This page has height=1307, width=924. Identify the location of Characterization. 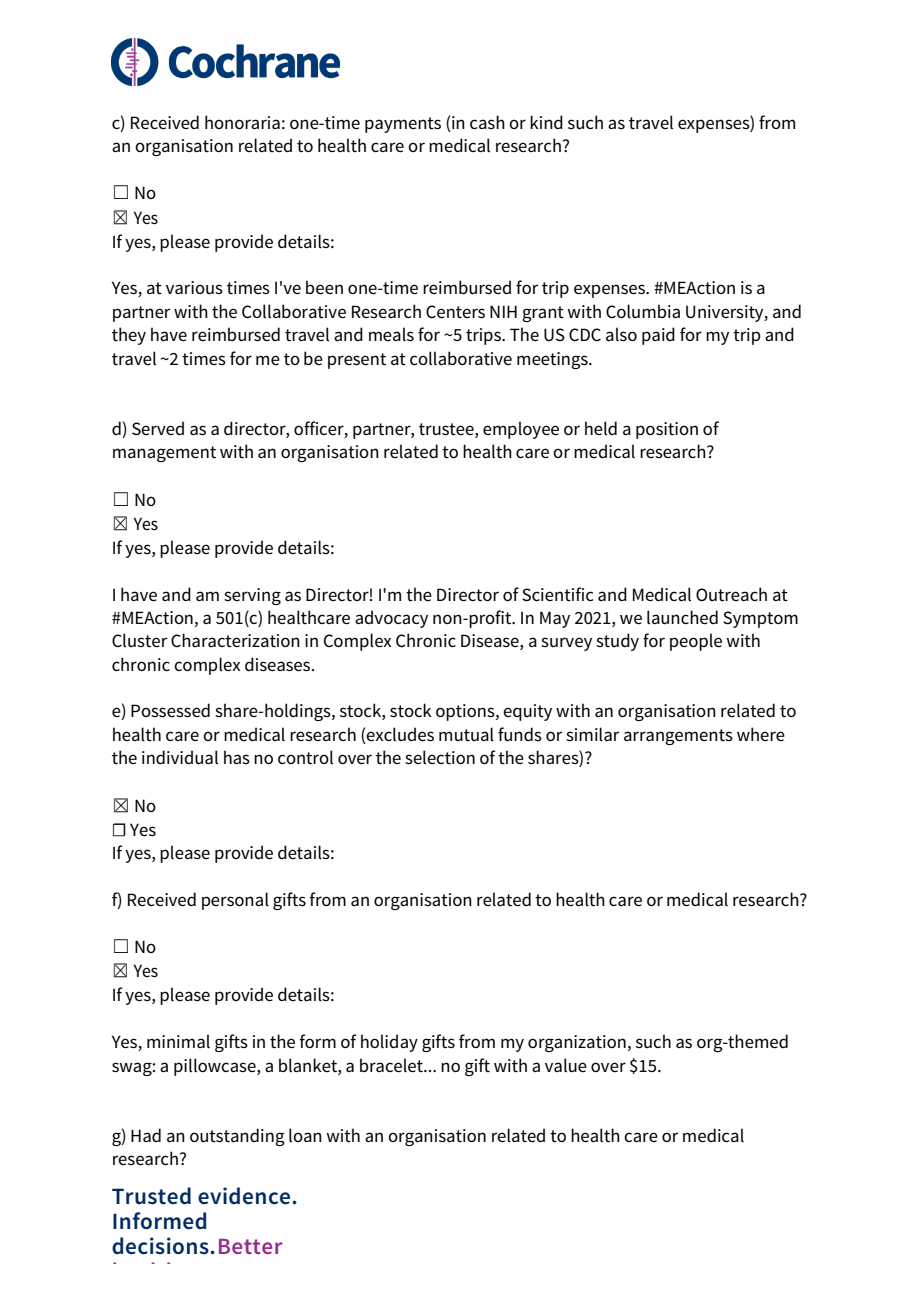
(235, 640).
